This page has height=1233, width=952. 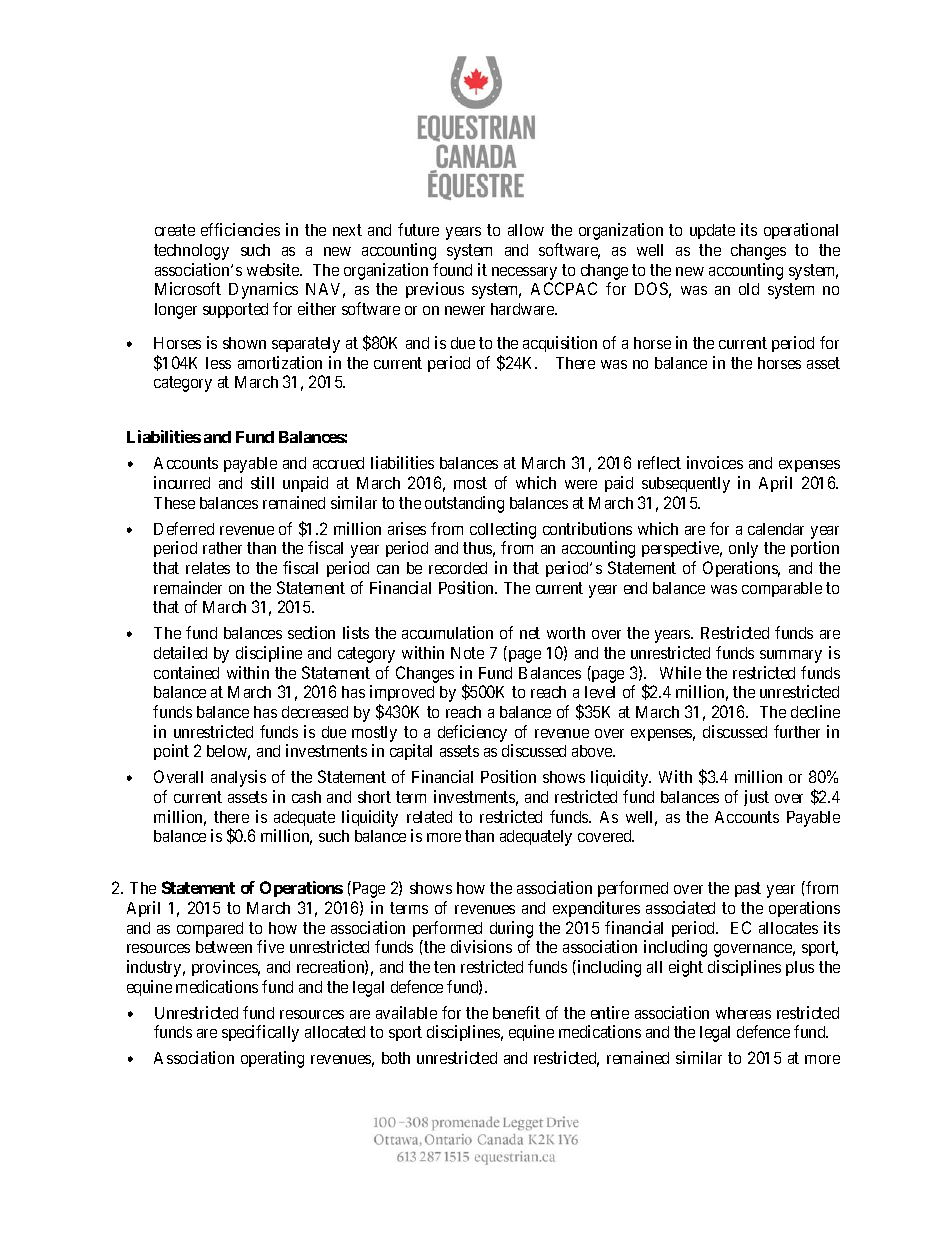 What do you see at coordinates (274, 269) in the page?
I see `website` at bounding box center [274, 269].
